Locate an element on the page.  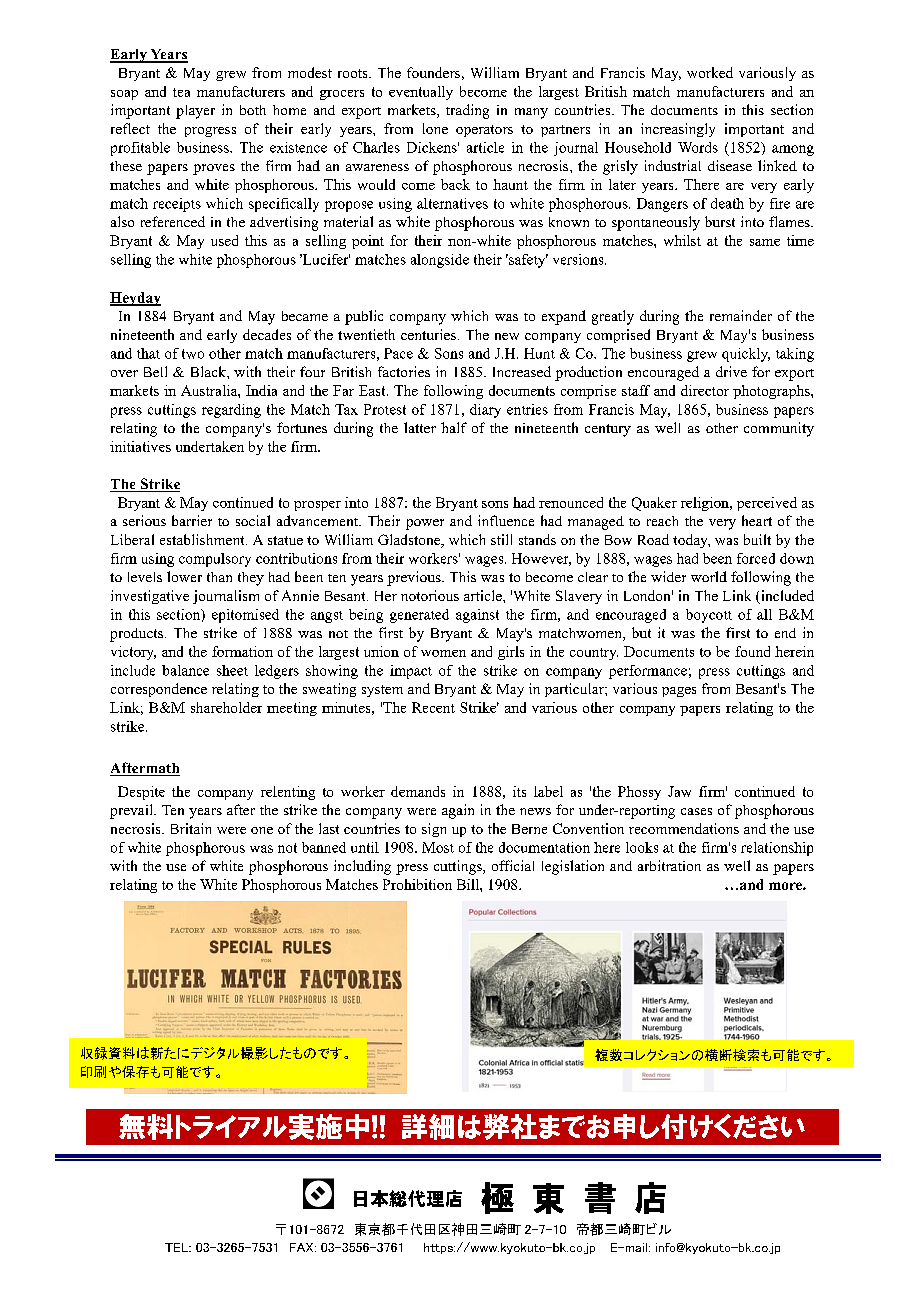
director is located at coordinates (705, 390).
